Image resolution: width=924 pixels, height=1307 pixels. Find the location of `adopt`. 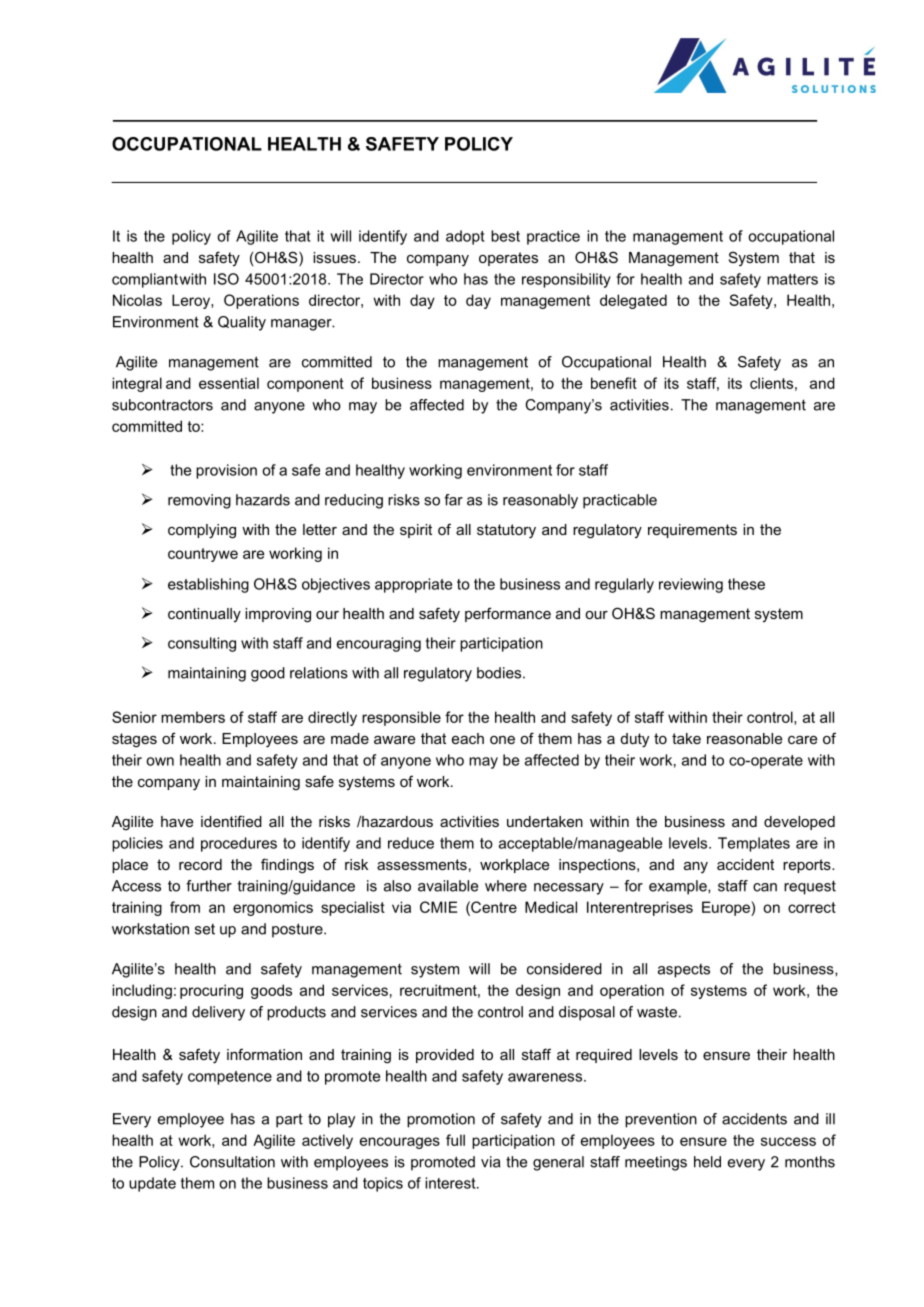

adopt is located at coordinates (465, 237).
